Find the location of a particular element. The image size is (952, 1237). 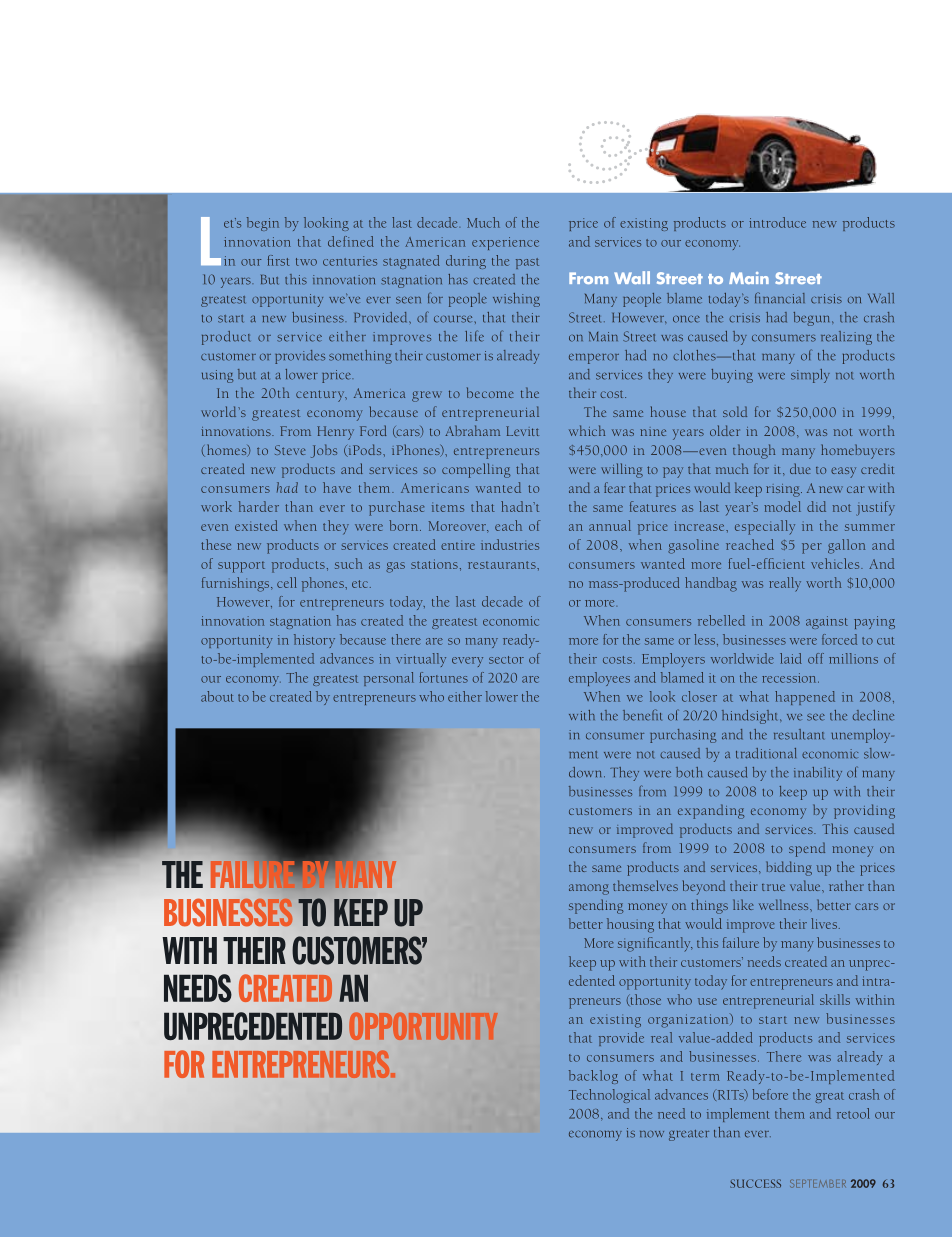

backlog is located at coordinates (593, 1077).
